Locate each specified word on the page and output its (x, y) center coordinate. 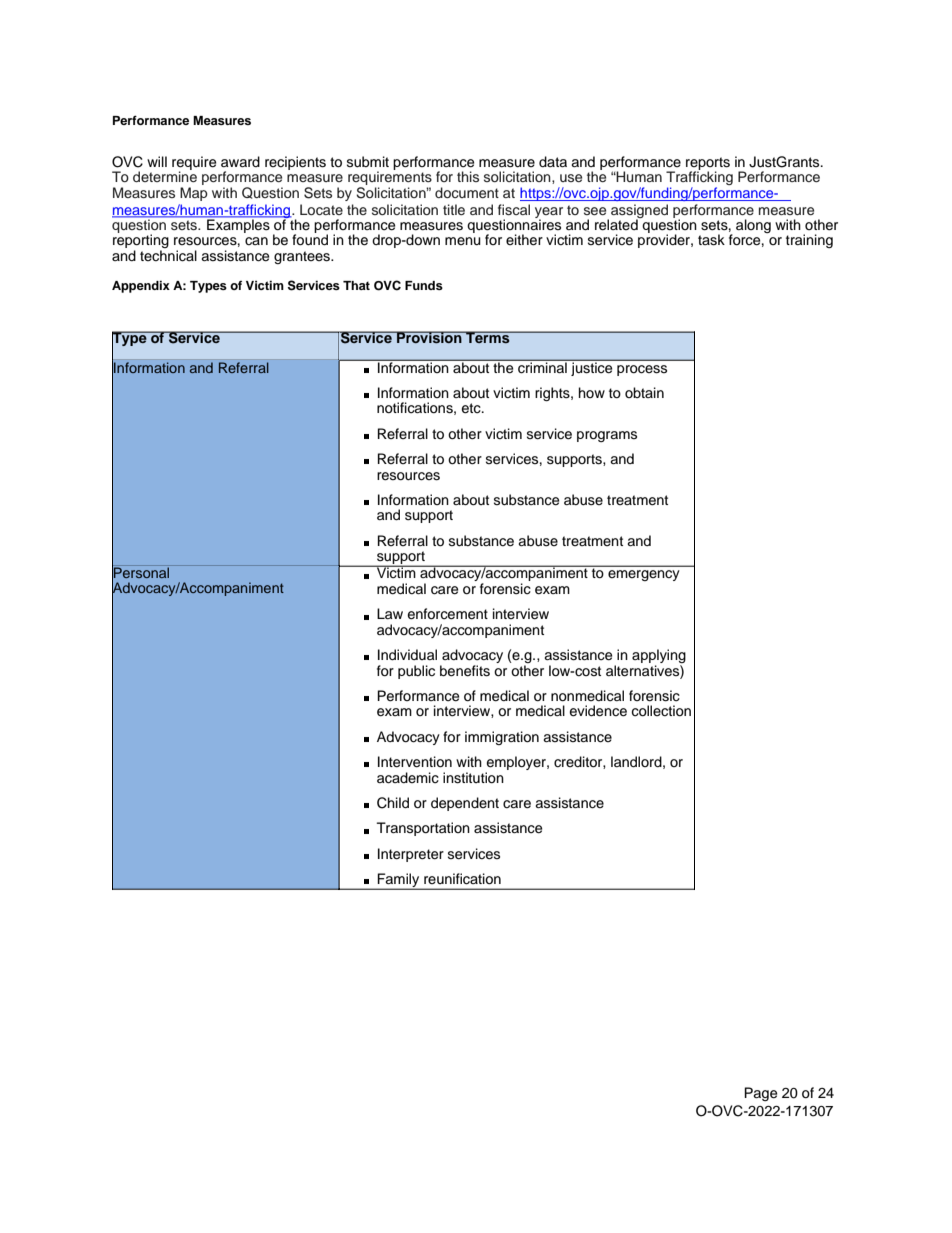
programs (607, 436)
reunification (462, 879)
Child (393, 803)
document (467, 192)
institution (473, 778)
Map (194, 194)
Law (390, 613)
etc (472, 408)
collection (661, 711)
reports (708, 164)
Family (398, 881)
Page (760, 1094)
